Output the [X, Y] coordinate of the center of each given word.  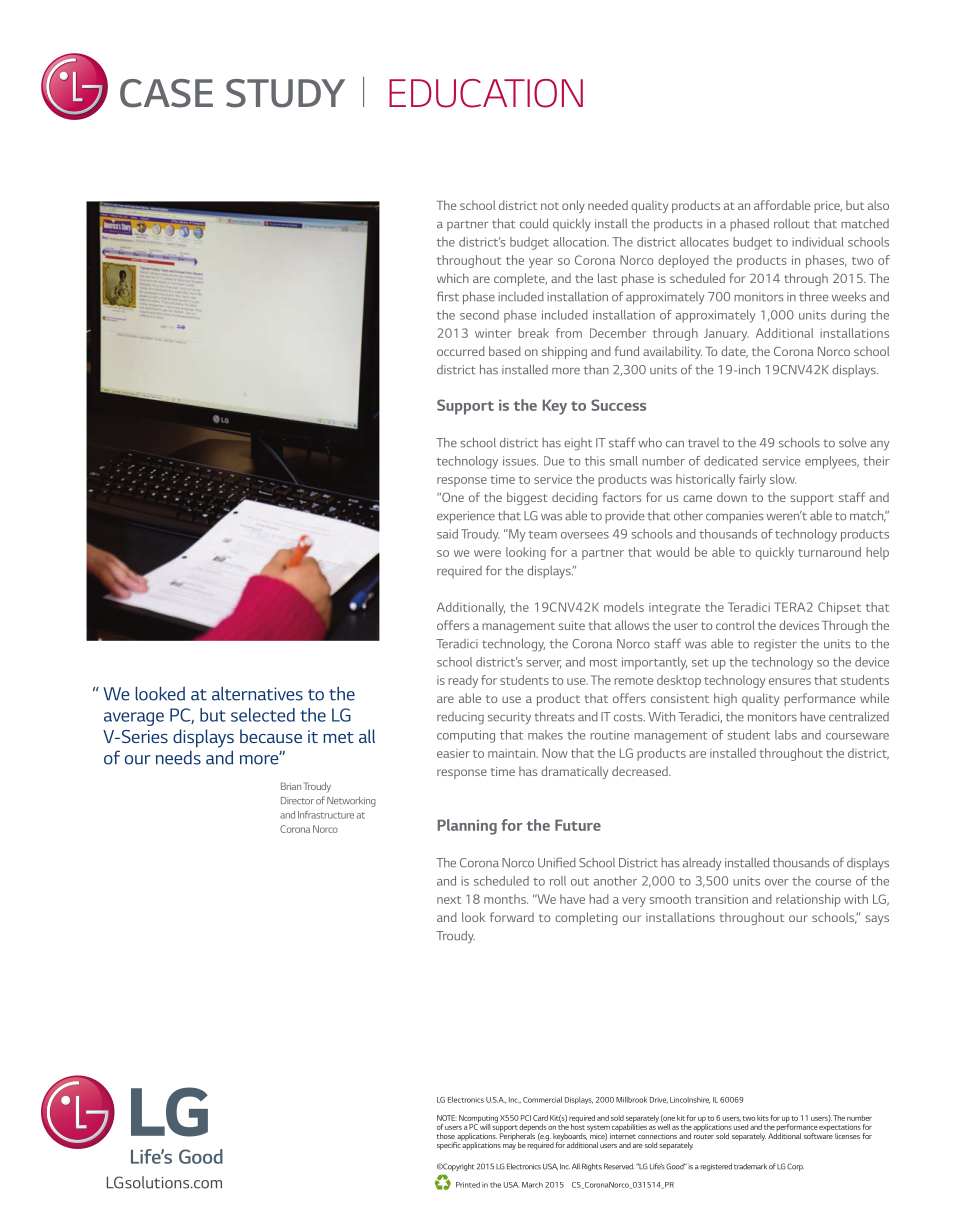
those [446, 1136]
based [505, 351]
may [509, 1147]
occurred [461, 351]
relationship [808, 900]
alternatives [257, 693]
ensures [790, 681]
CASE [166, 93]
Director [297, 801]
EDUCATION [486, 93]
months [506, 899]
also [878, 205]
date [734, 352]
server [543, 664]
